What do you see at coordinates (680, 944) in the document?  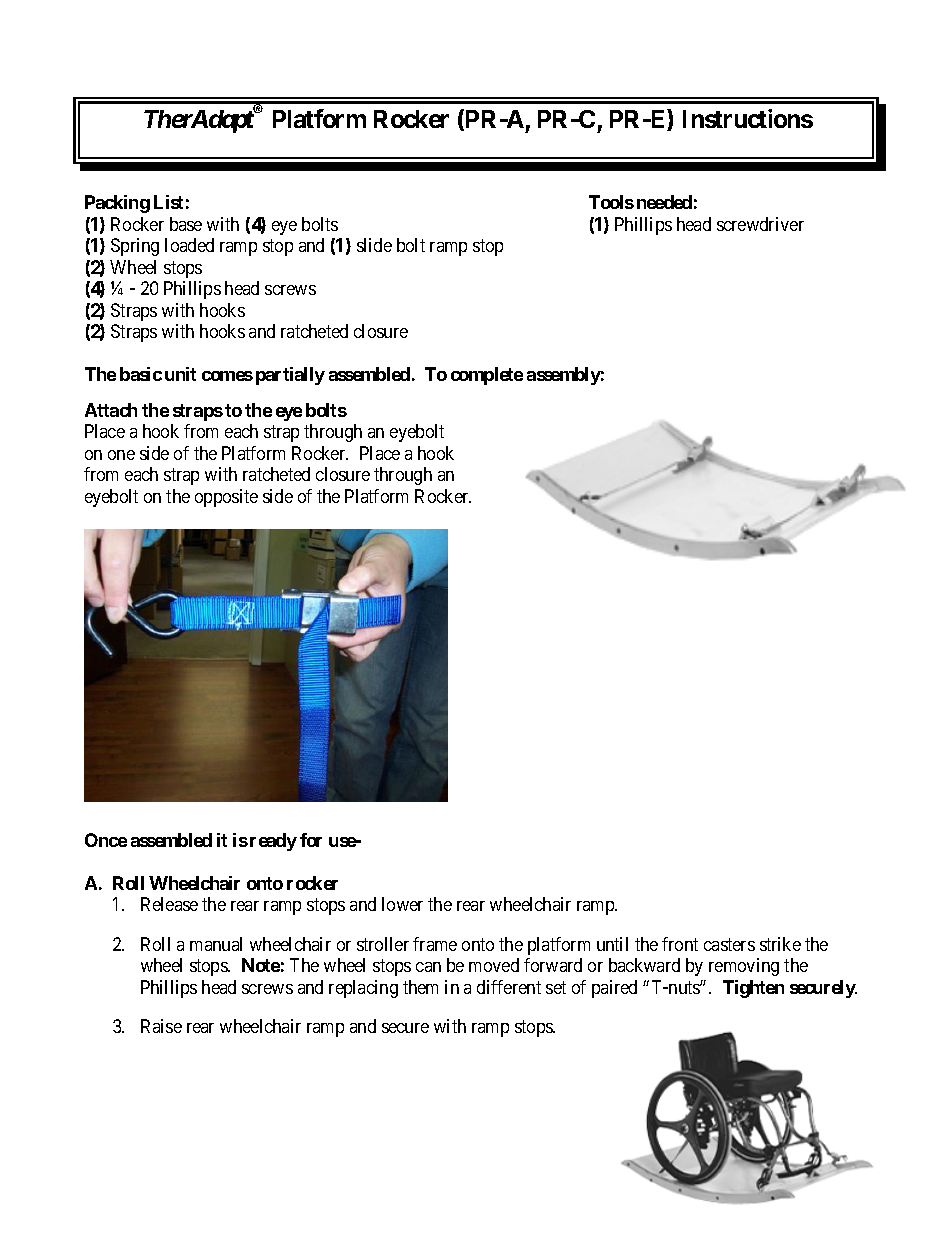 I see `front` at bounding box center [680, 944].
